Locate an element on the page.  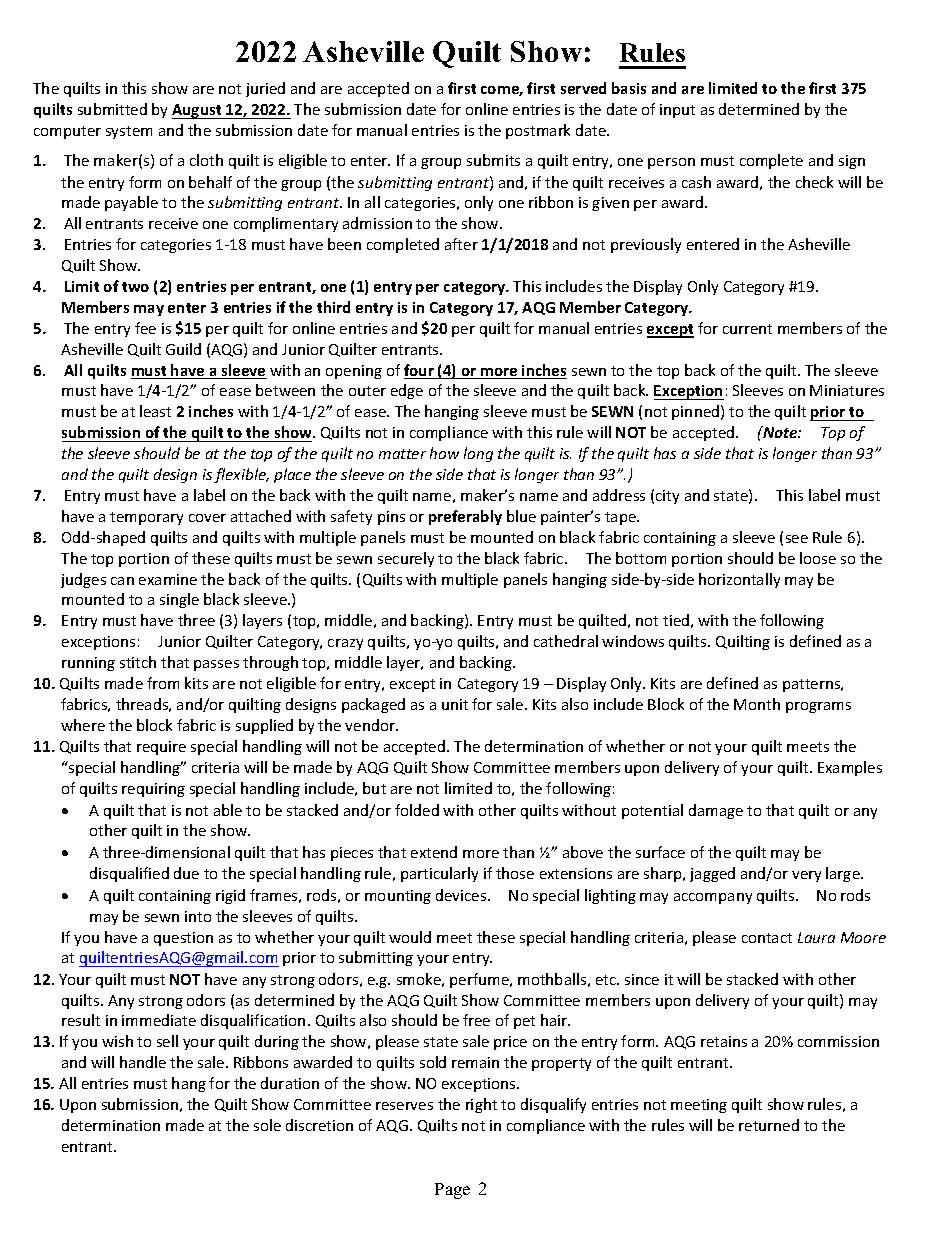
input is located at coordinates (677, 111).
